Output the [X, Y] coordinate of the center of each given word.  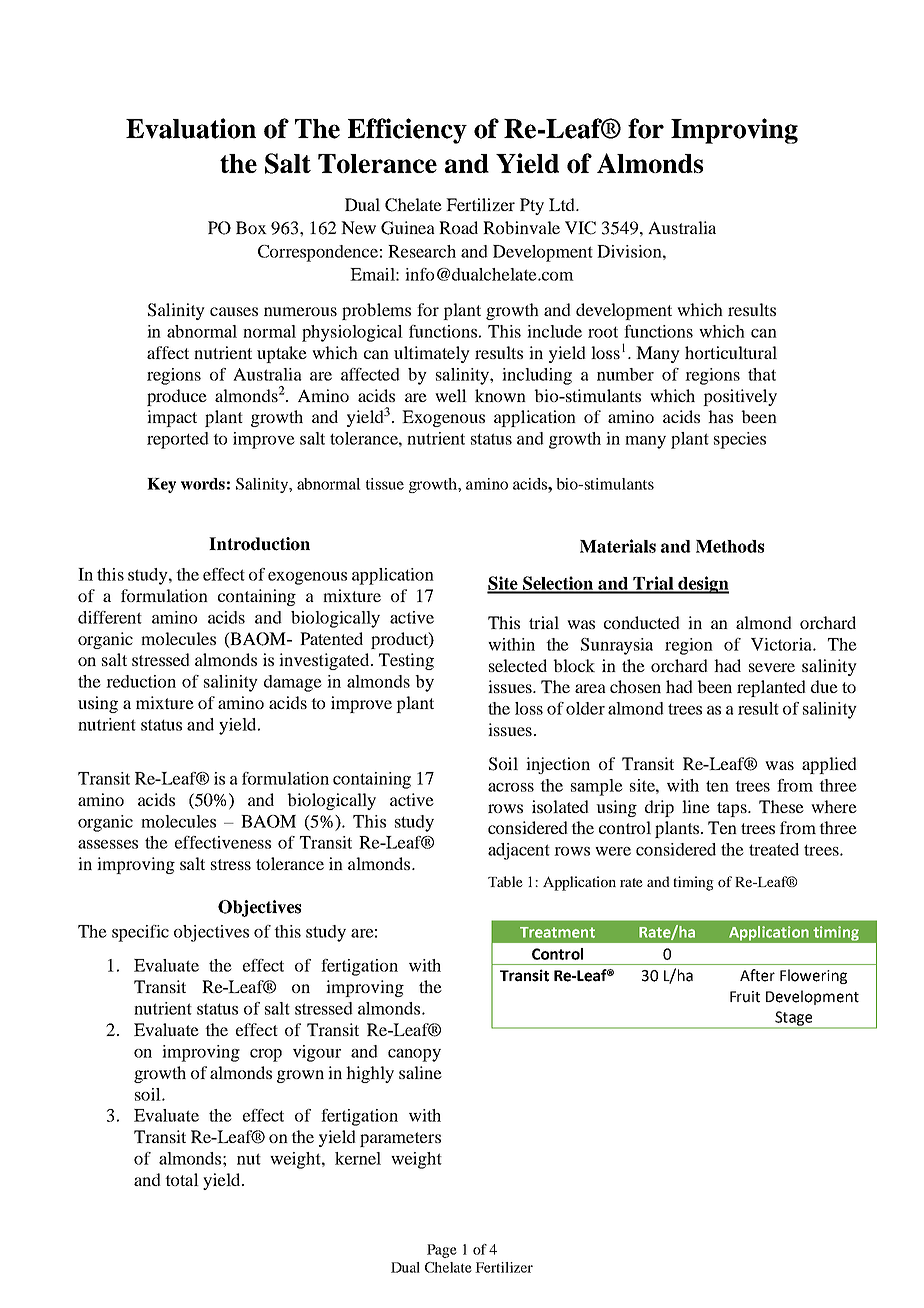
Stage [794, 1019]
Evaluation [191, 128]
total [182, 1179]
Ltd [563, 204]
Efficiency [407, 131]
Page [442, 1251]
